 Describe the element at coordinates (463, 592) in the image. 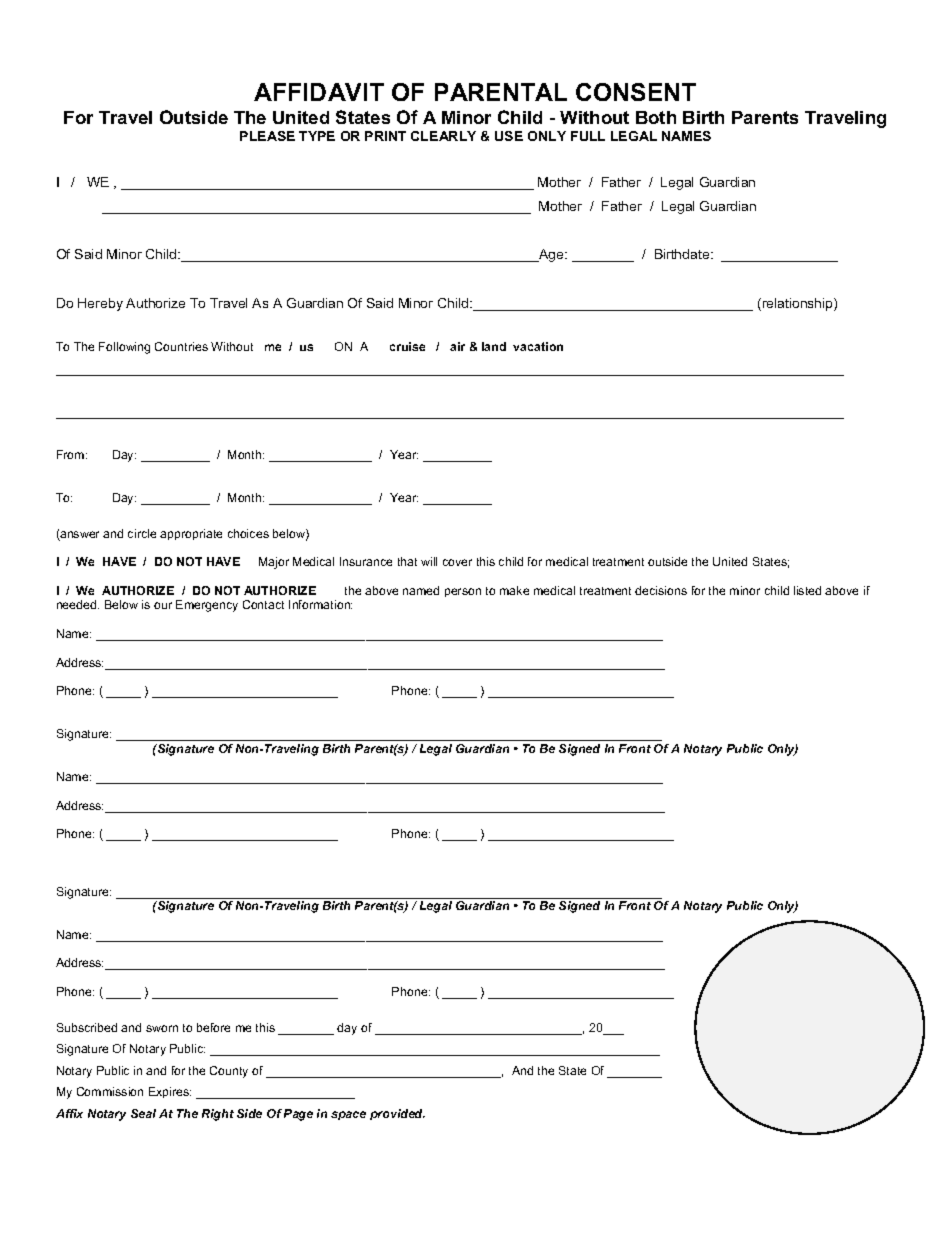

I see `person` at that location.
